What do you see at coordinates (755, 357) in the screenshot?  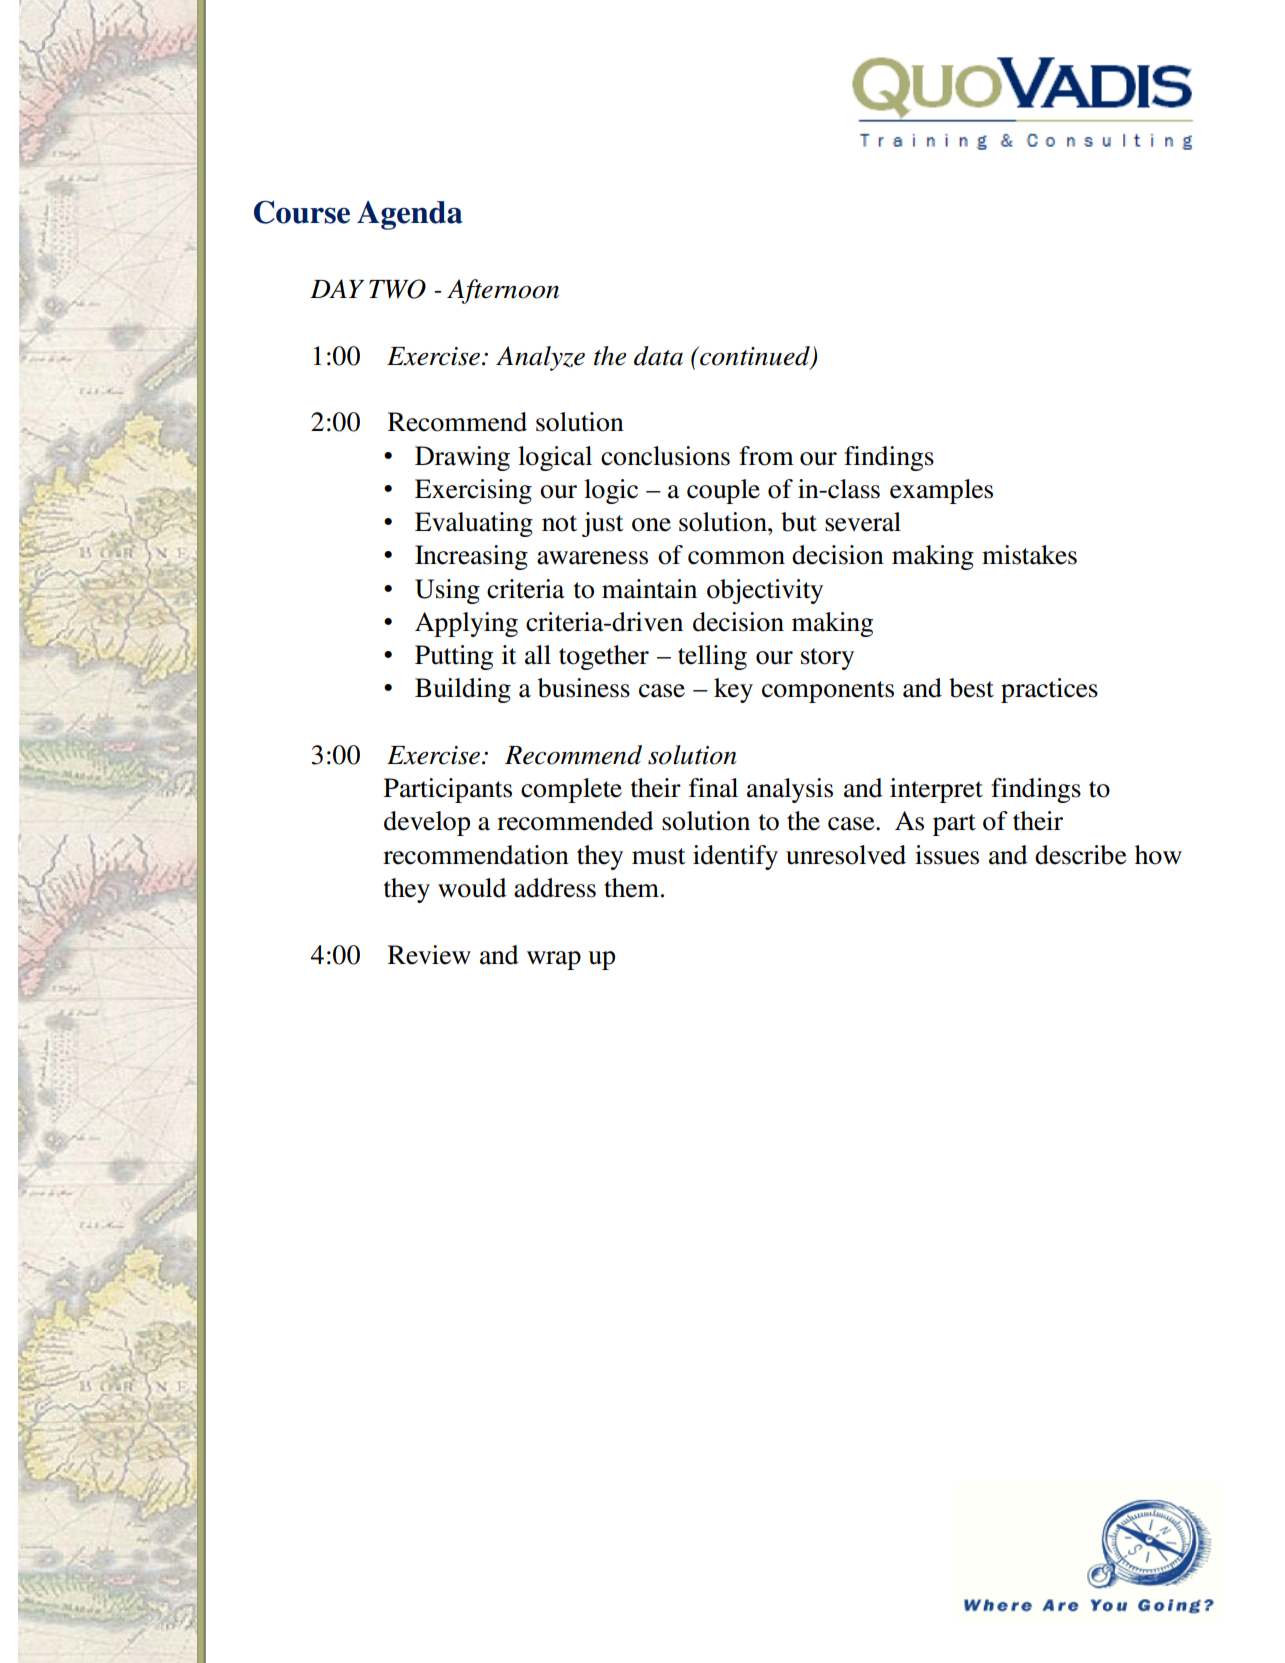 I see `continued` at bounding box center [755, 357].
